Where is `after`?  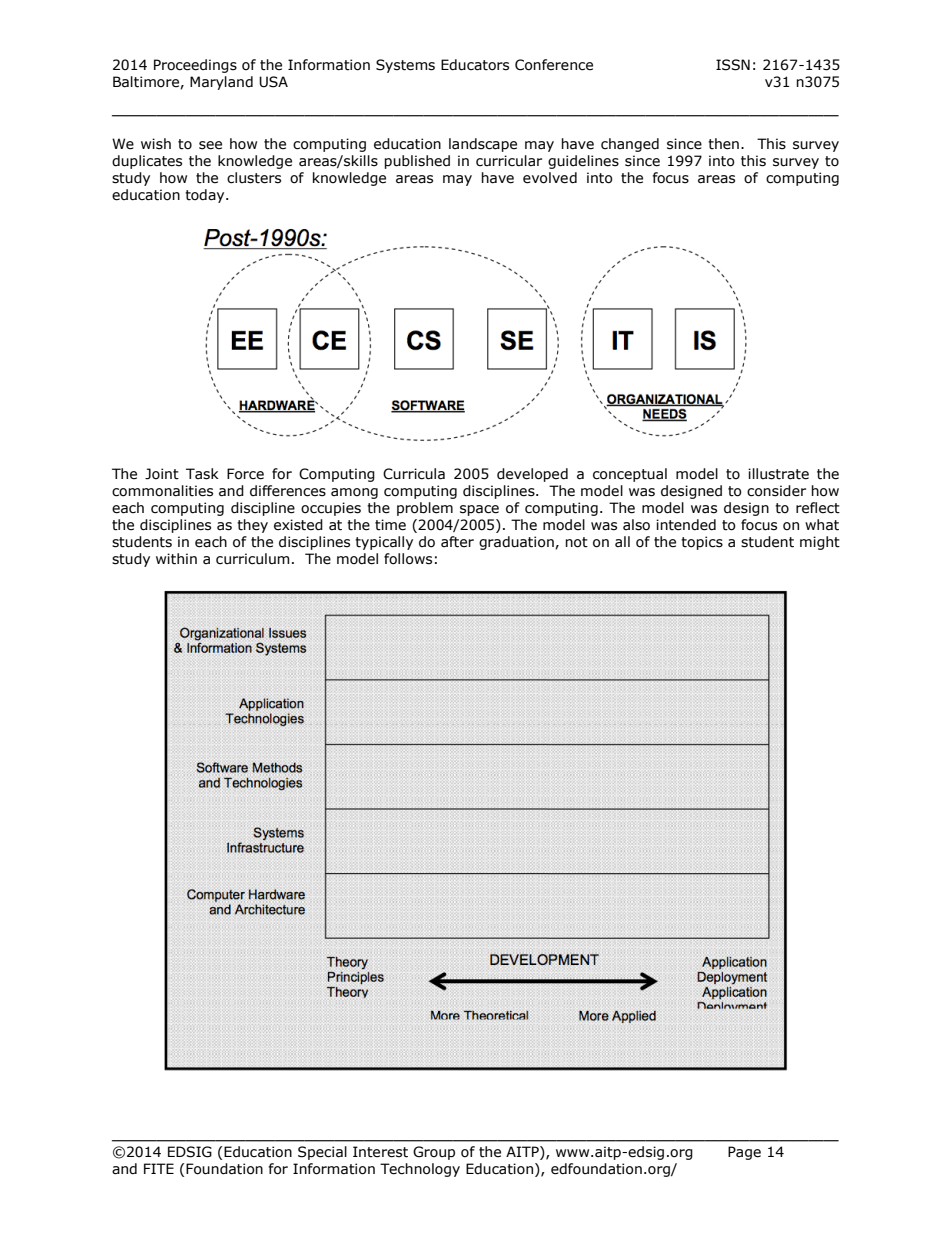 after is located at coordinates (457, 542).
